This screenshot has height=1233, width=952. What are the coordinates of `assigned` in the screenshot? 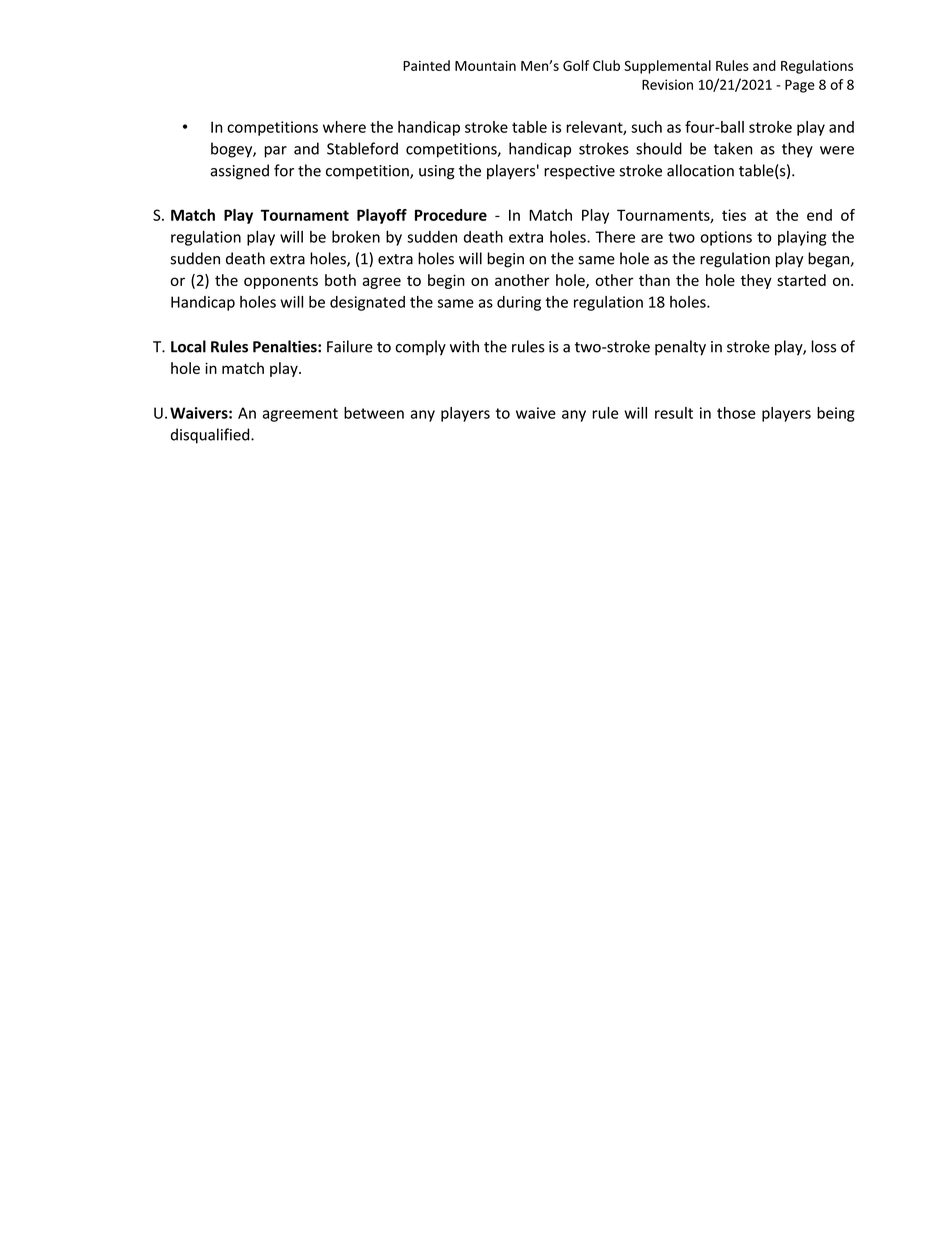 It's located at (239, 172).
